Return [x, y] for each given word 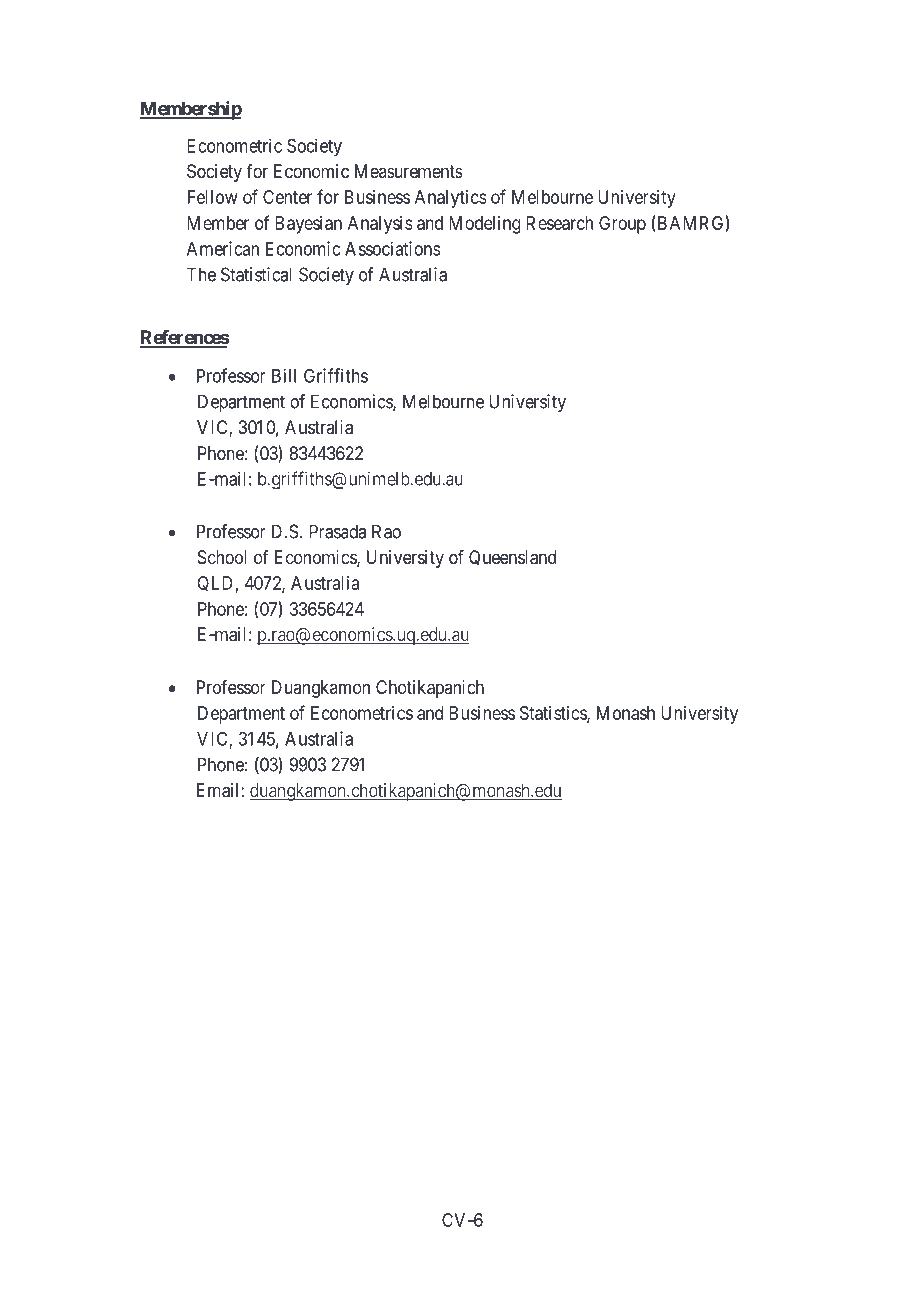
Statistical [256, 274]
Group [622, 225]
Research [559, 223]
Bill [284, 375]
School [222, 557]
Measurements [409, 171]
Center [287, 197]
